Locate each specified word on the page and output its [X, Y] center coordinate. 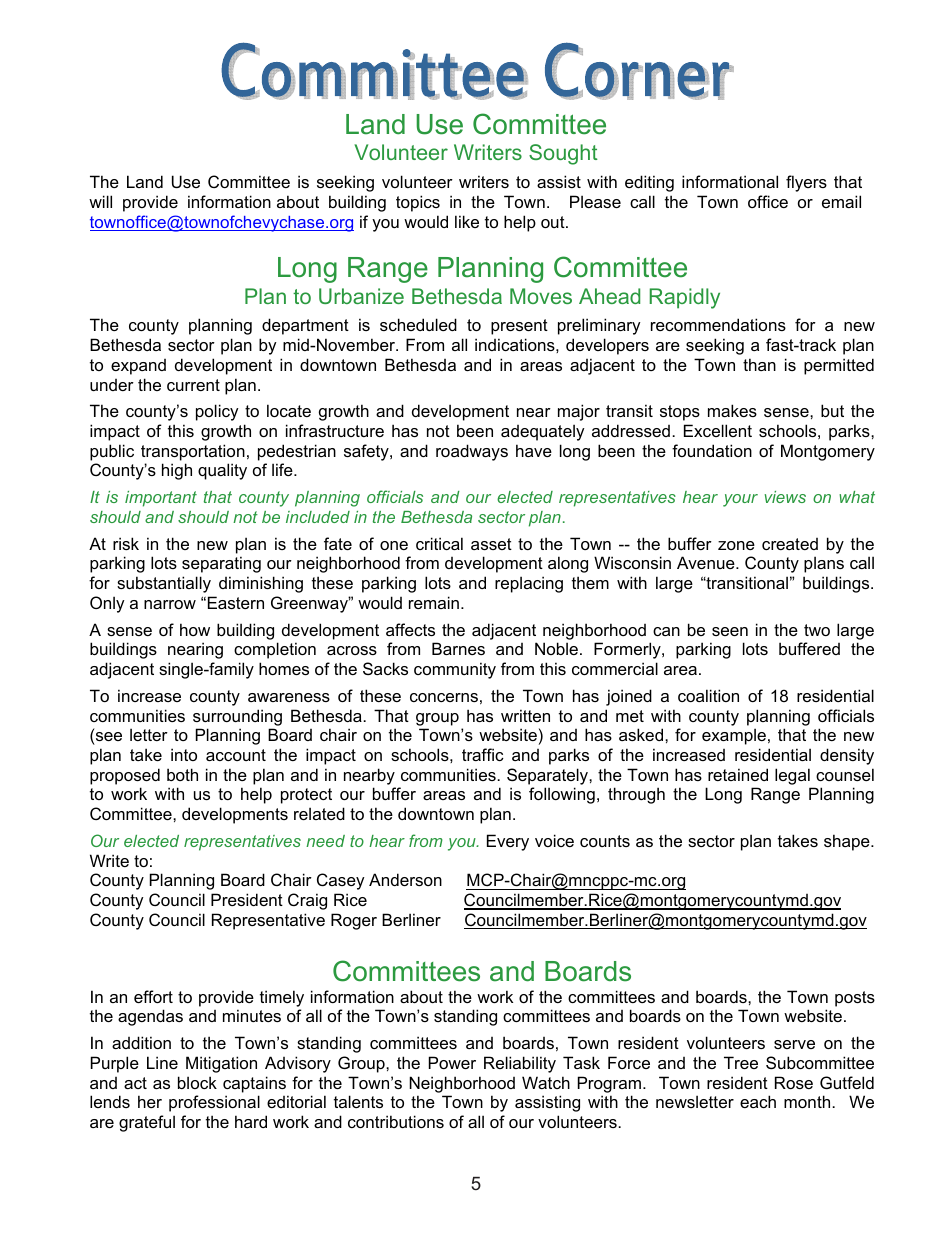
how [195, 629]
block [197, 1082]
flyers [806, 183]
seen [730, 631]
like [467, 221]
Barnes [458, 648]
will [100, 201]
